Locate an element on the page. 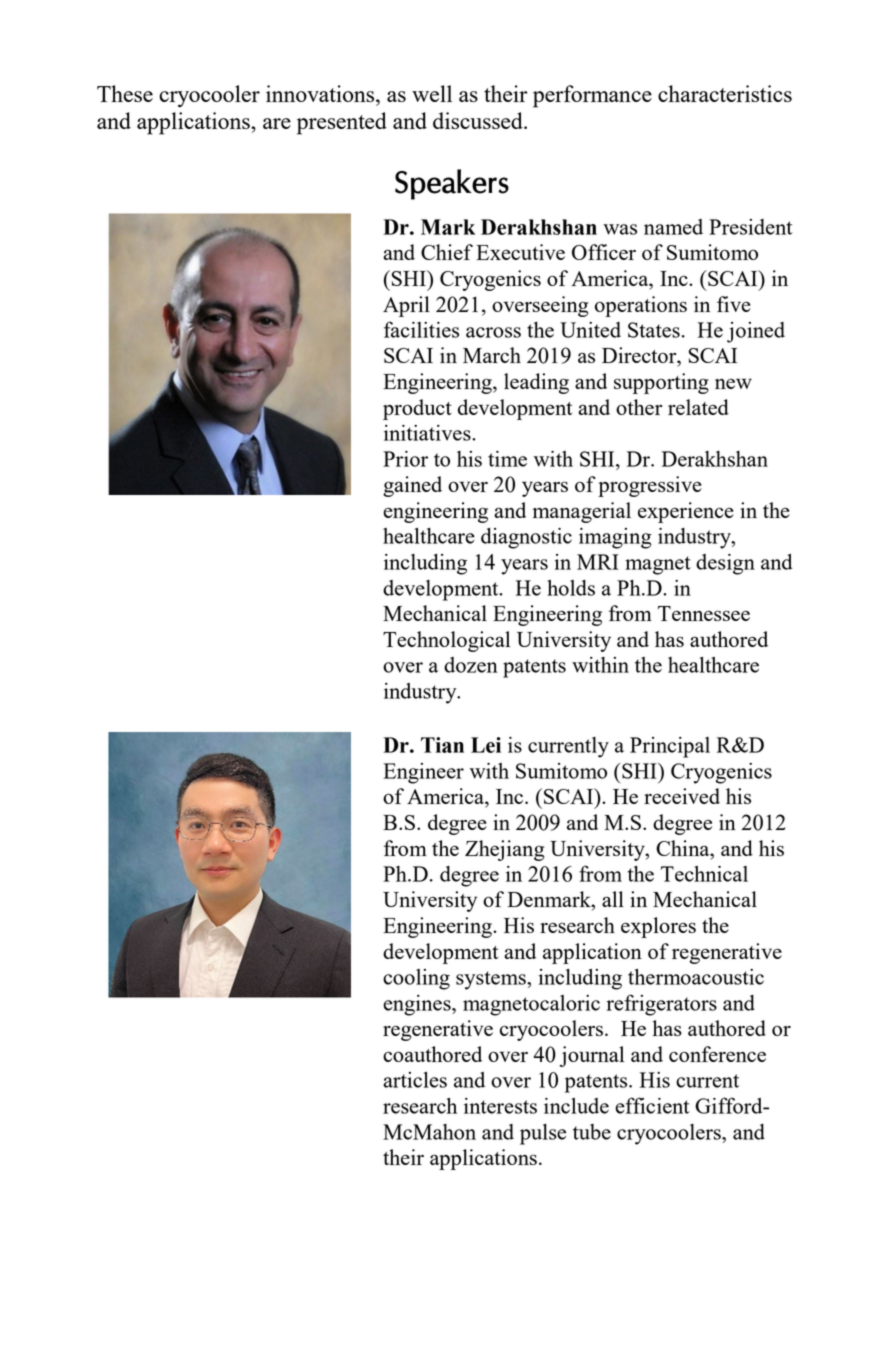  well is located at coordinates (432, 93).
